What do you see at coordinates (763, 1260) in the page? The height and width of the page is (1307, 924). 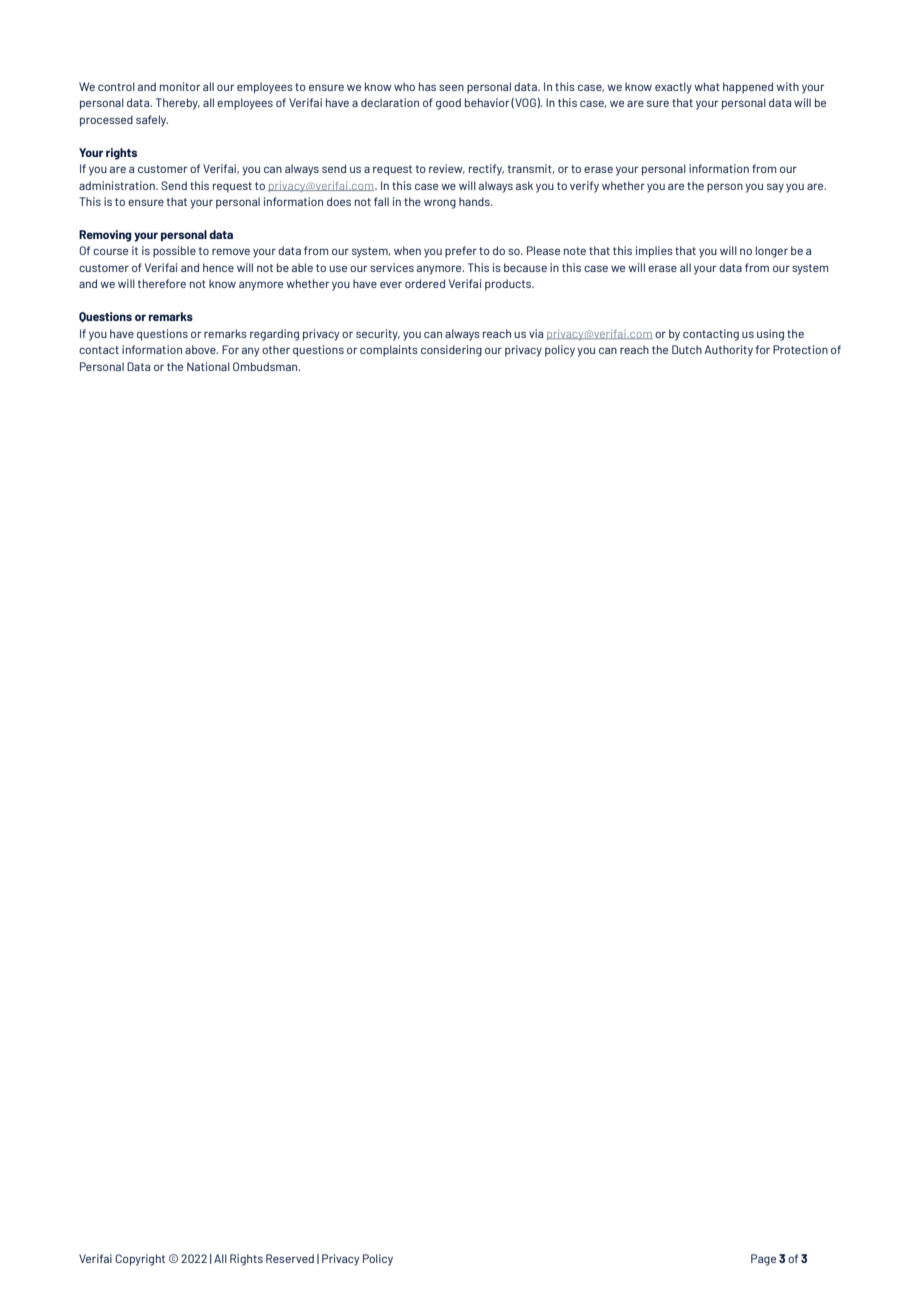 I see `Page` at bounding box center [763, 1260].
